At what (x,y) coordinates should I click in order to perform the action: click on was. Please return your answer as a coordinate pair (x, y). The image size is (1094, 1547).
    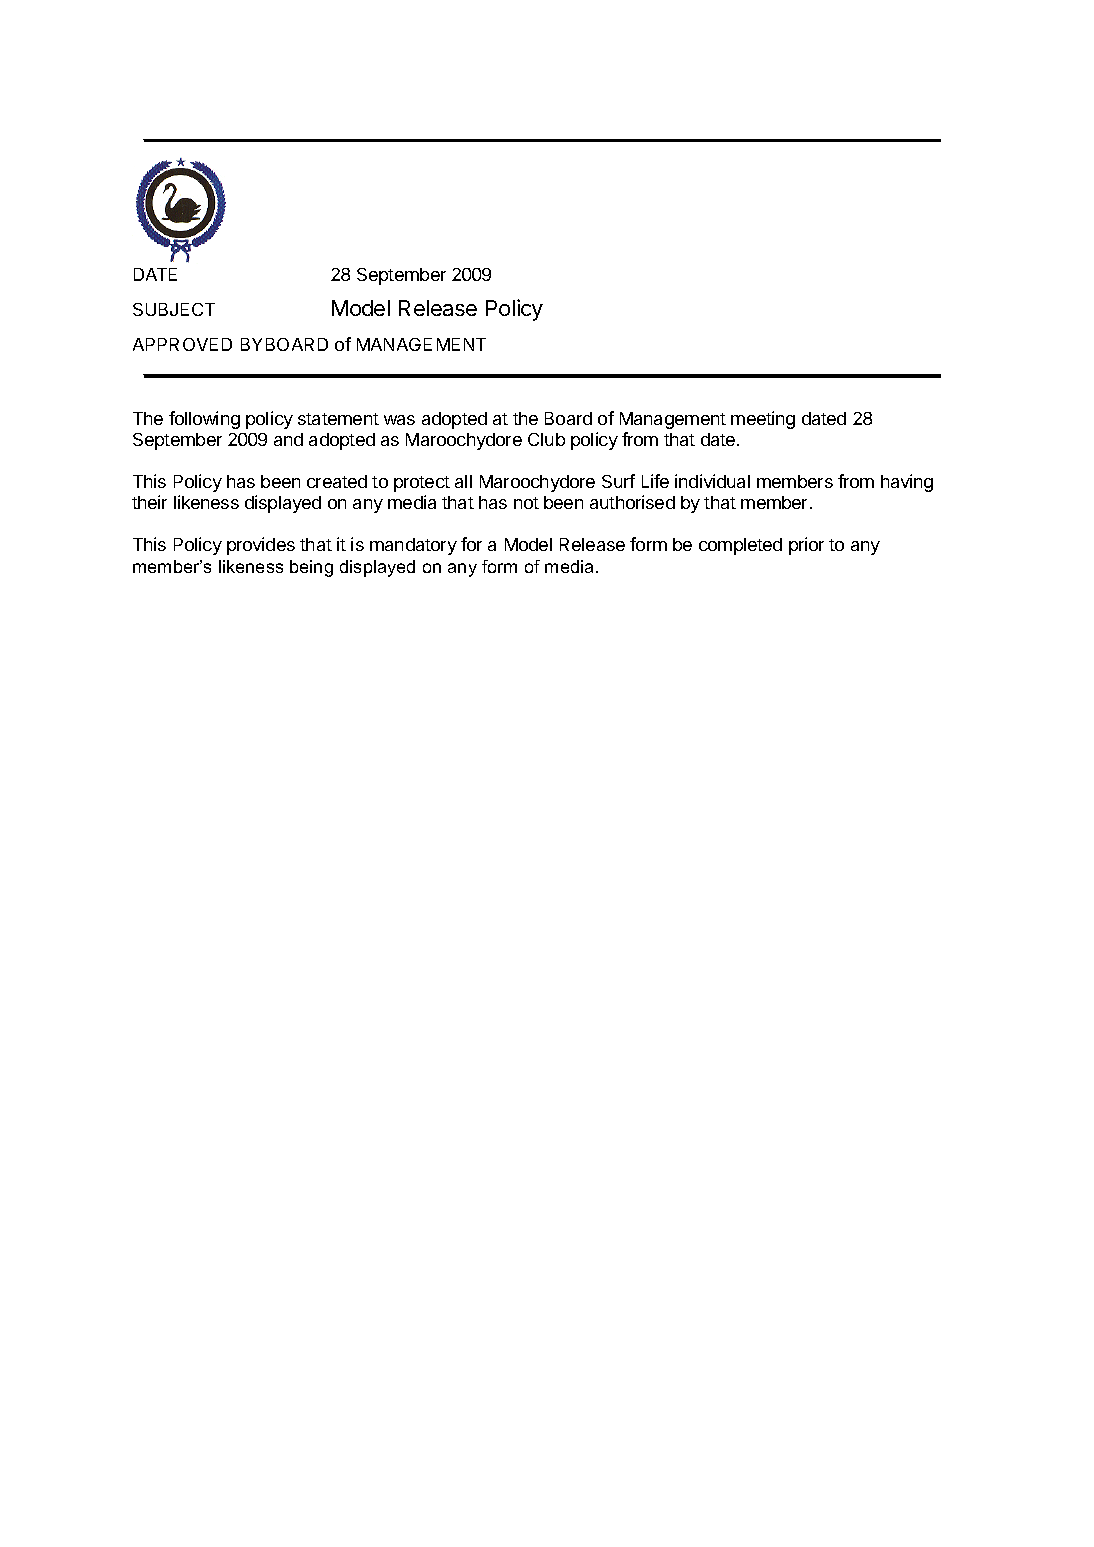
    Looking at the image, I should click on (399, 420).
